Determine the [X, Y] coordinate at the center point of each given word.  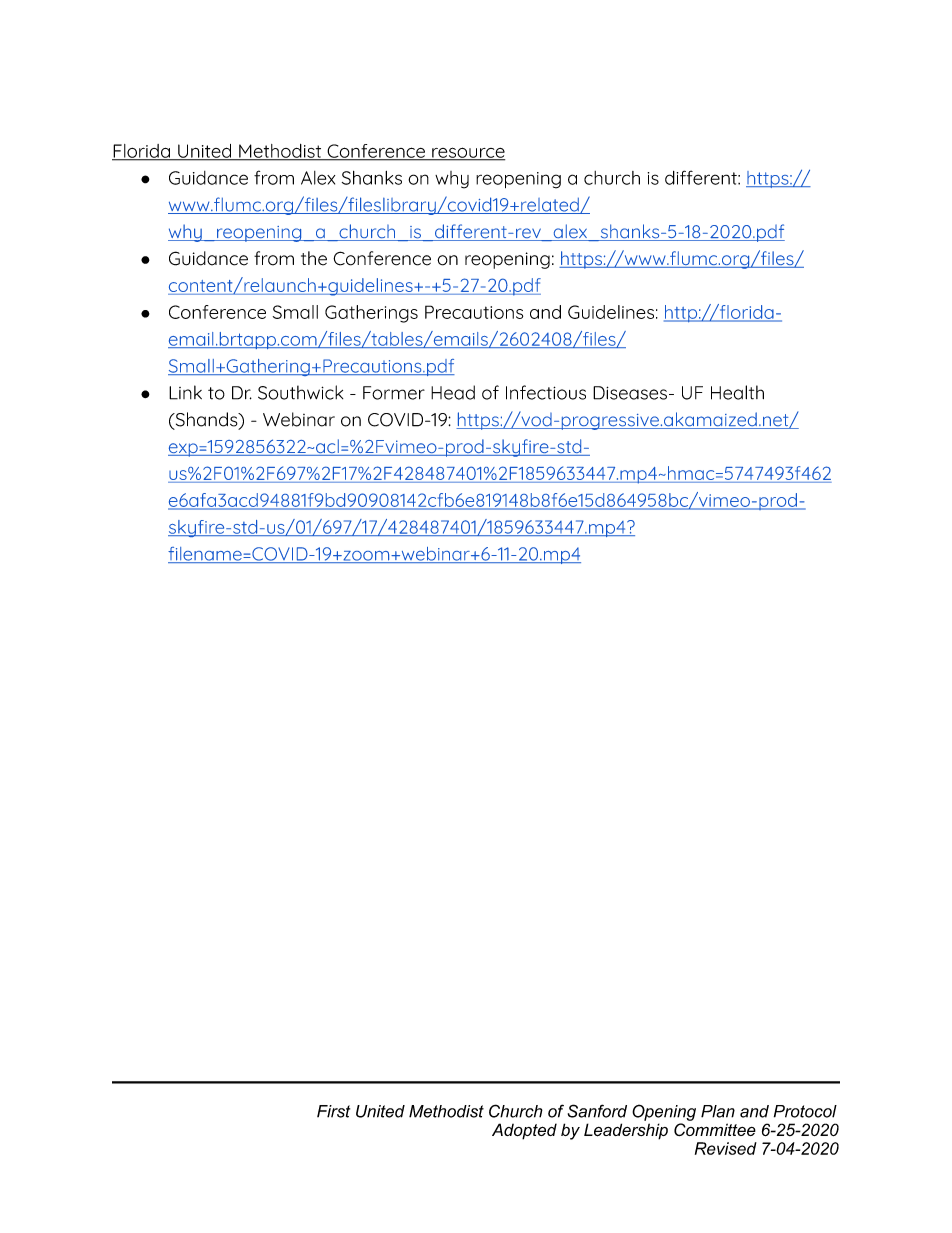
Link [185, 392]
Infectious [546, 392]
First [333, 1111]
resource [467, 153]
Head [453, 392]
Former [394, 393]
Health [737, 392]
